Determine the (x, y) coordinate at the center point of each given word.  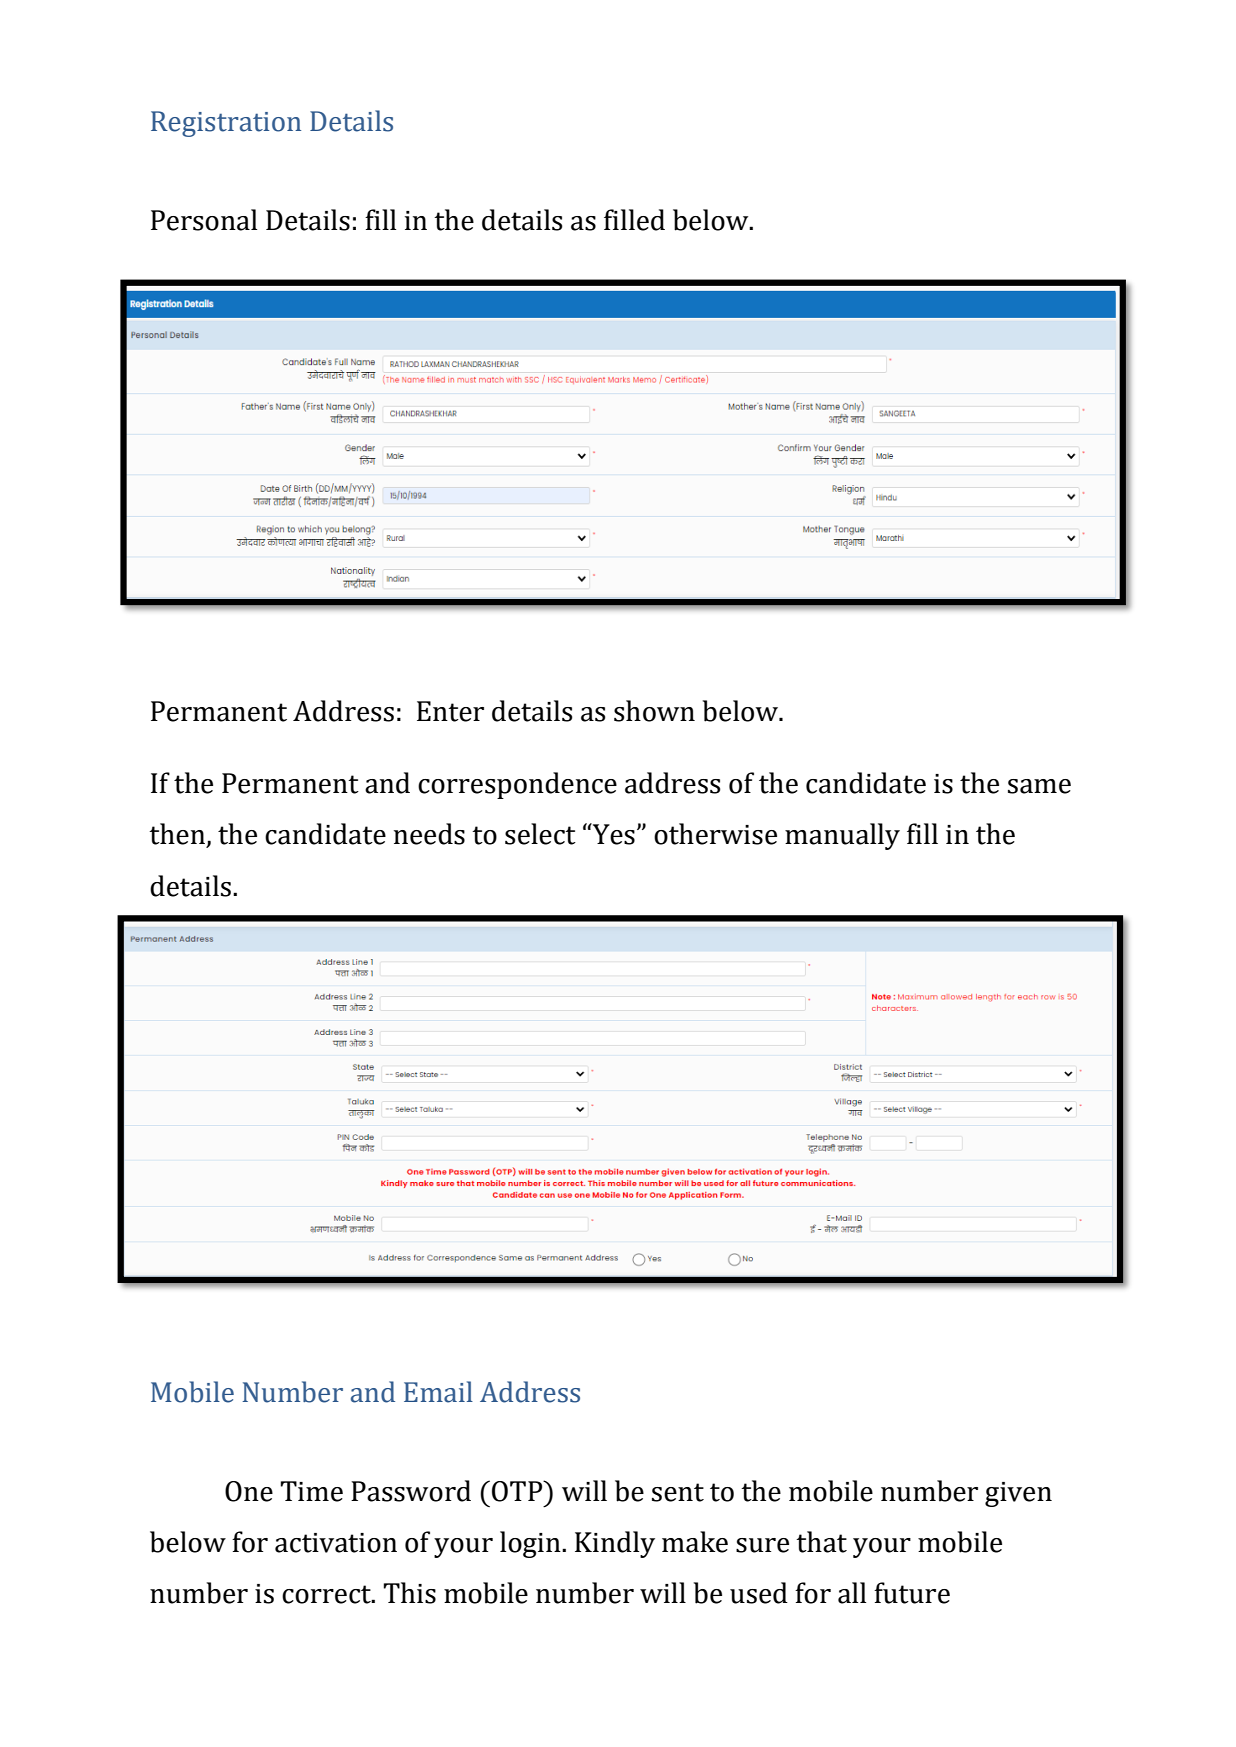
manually (842, 836)
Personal (204, 220)
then (178, 835)
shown (654, 711)
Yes (613, 834)
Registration (226, 124)
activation (336, 1543)
